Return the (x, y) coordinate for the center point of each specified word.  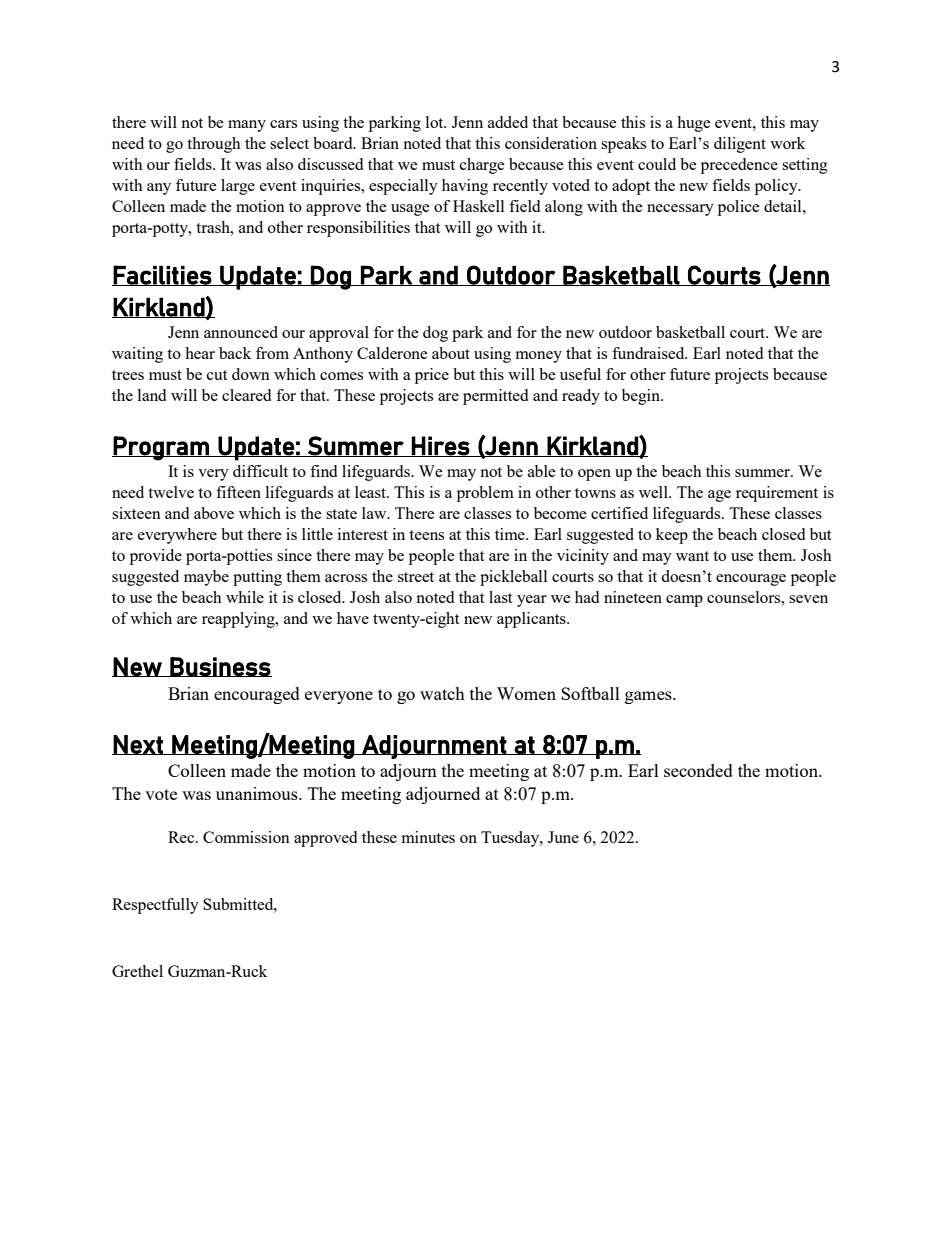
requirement (777, 494)
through (214, 145)
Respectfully (155, 906)
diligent (740, 145)
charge (482, 166)
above (214, 513)
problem (485, 494)
